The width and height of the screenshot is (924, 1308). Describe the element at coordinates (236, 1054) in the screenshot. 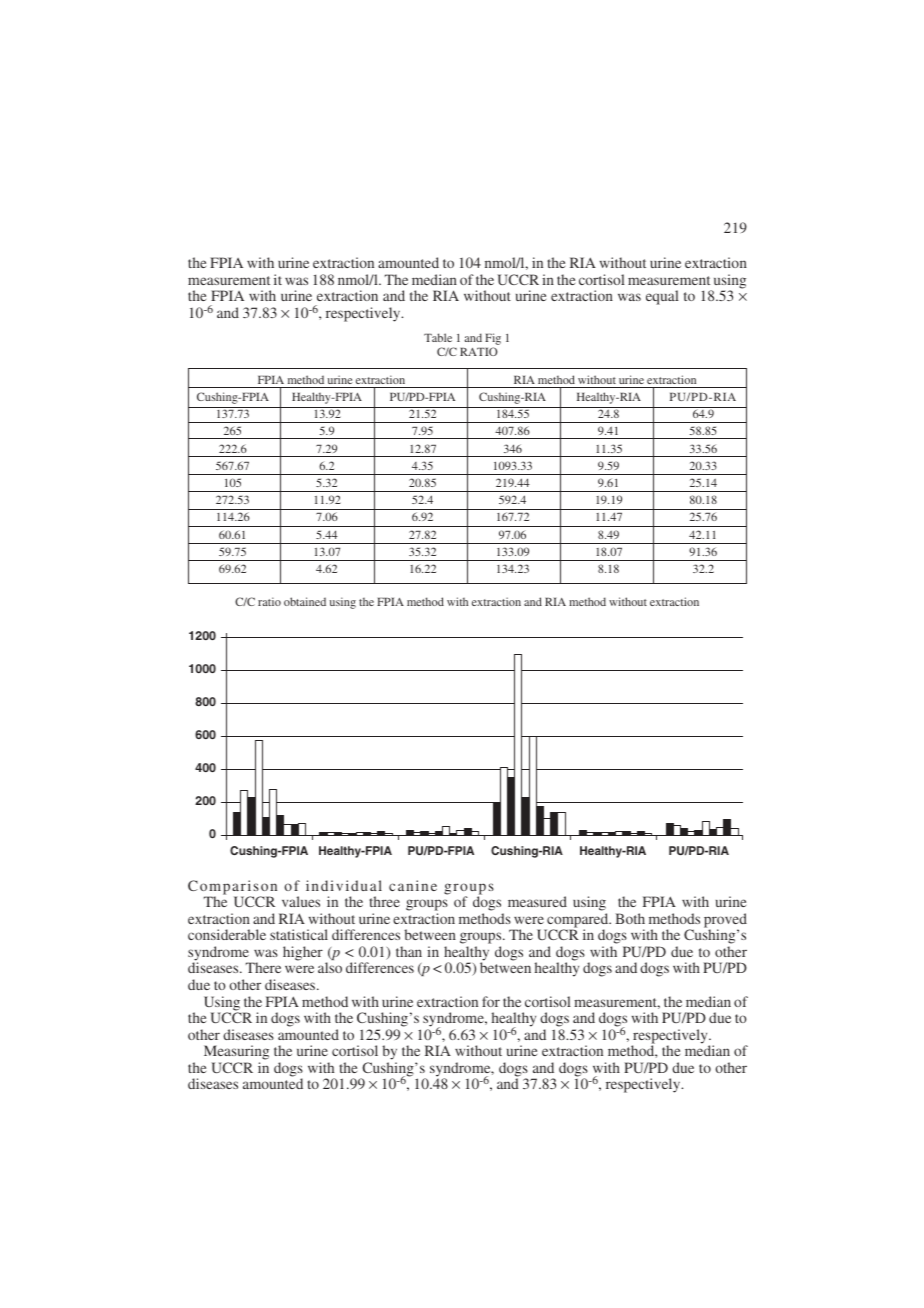

I see `Measuring` at that location.
